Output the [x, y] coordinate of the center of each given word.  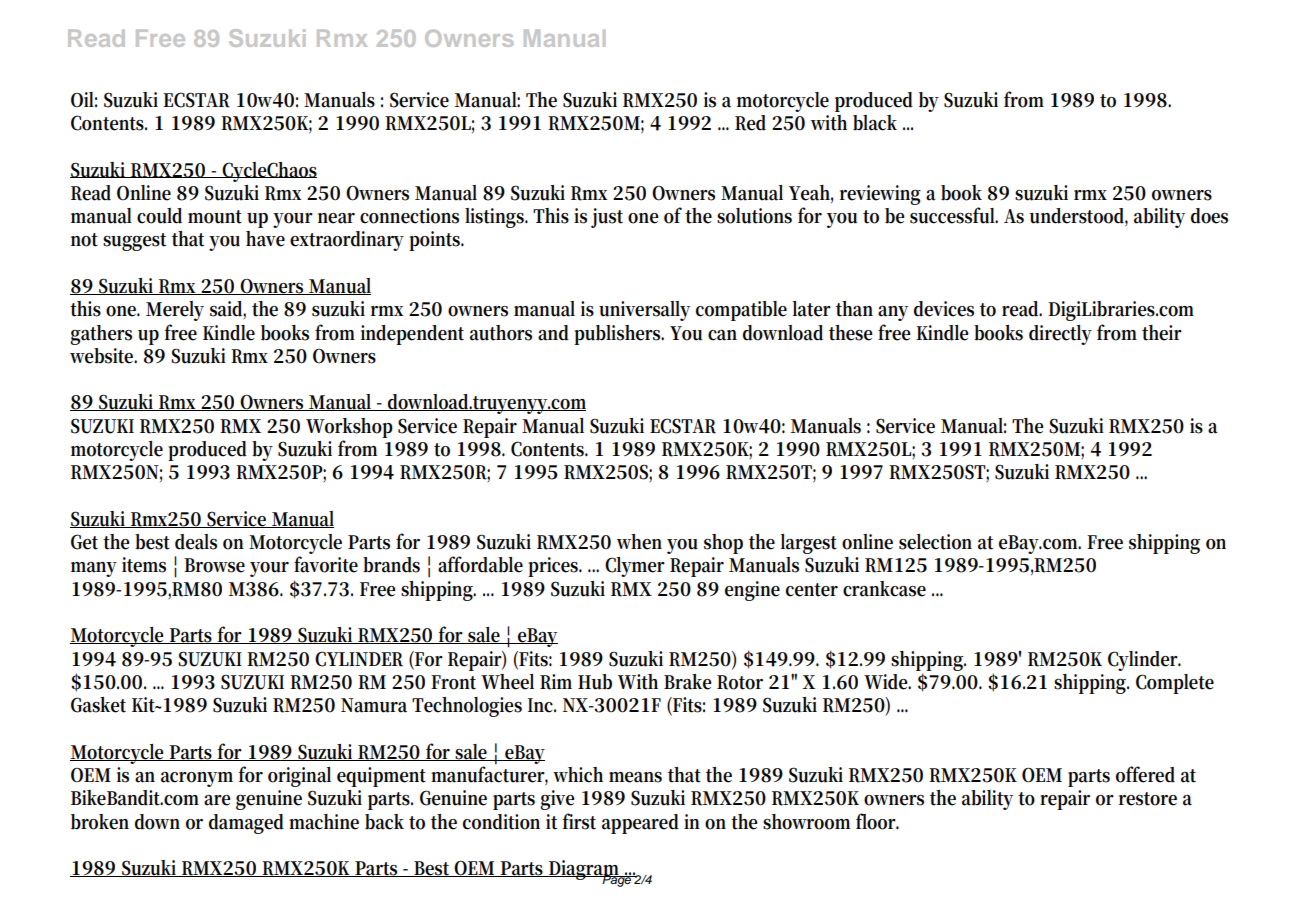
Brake [687, 682]
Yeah [811, 194]
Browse [214, 565]
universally [644, 311]
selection [935, 542]
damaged [246, 824]
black [875, 123]
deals [196, 542]
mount [215, 217]
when [639, 542]
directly [1060, 335]
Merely [175, 311]
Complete [1175, 684]
